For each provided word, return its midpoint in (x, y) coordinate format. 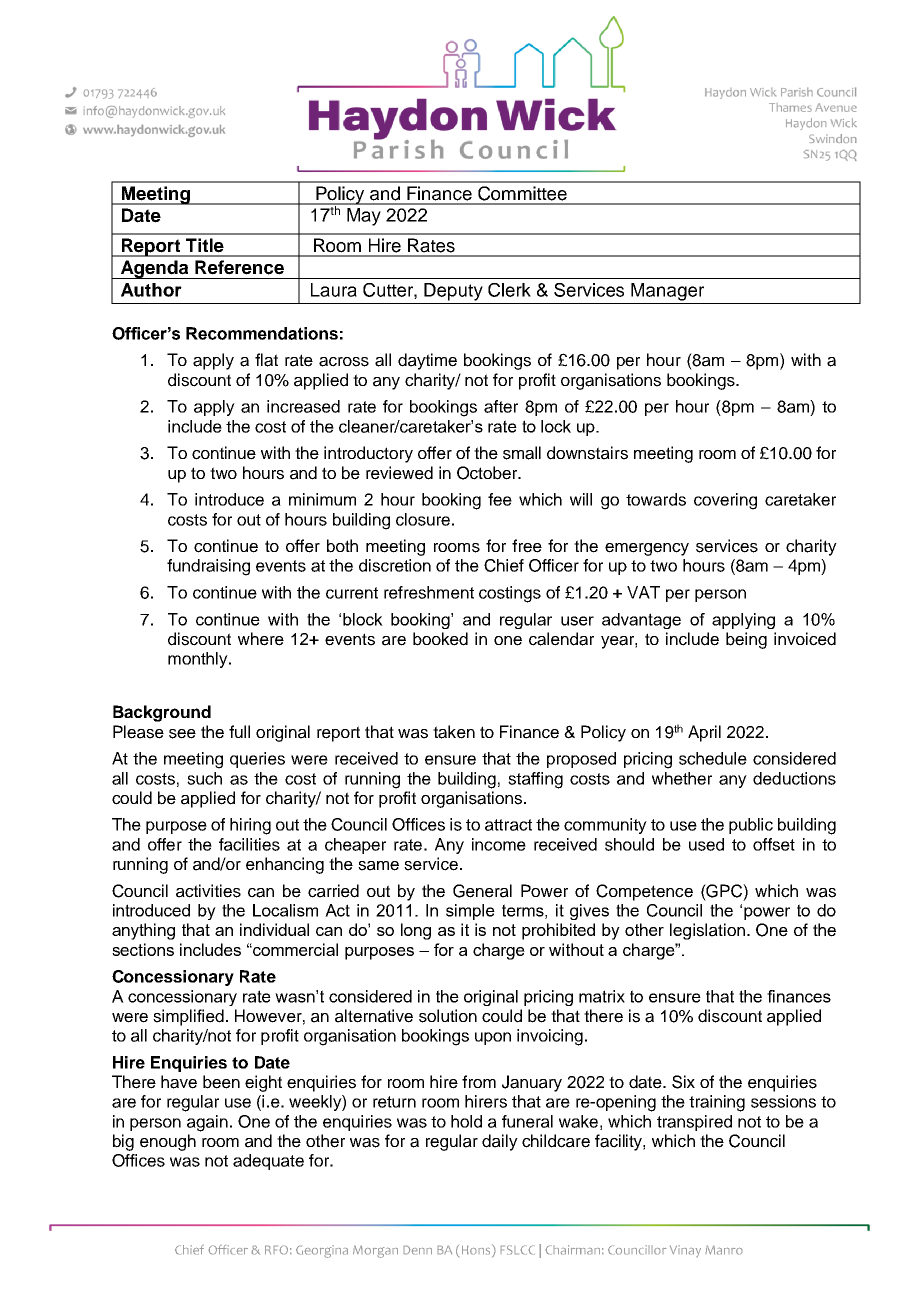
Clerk (509, 290)
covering (725, 501)
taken (454, 732)
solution (448, 1016)
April (704, 733)
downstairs (587, 453)
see (182, 734)
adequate (268, 1162)
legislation (707, 931)
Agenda (154, 269)
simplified (188, 1017)
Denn (417, 1250)
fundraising (208, 567)
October (488, 473)
